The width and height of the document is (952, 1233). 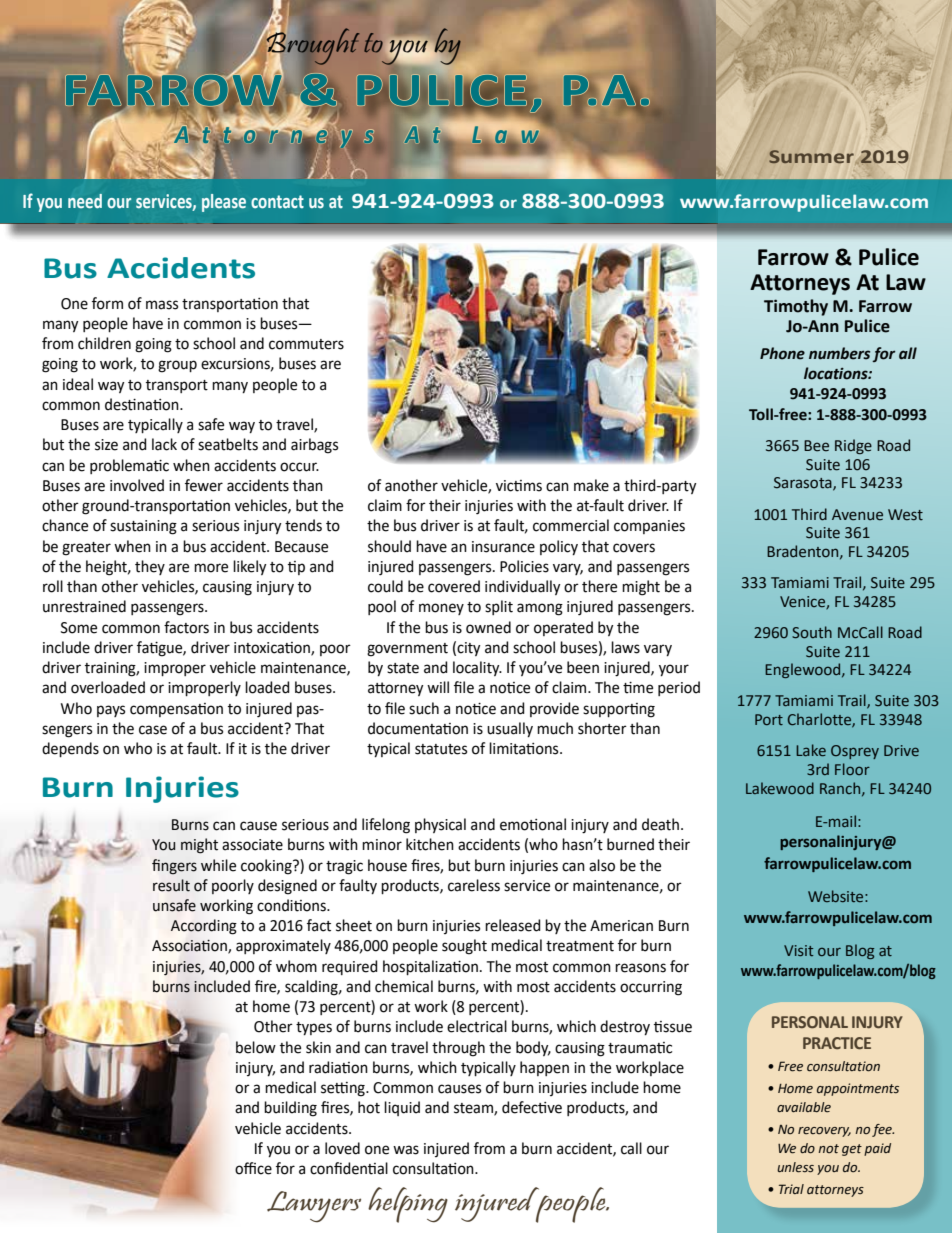 I want to click on Ranch, so click(x=841, y=789).
